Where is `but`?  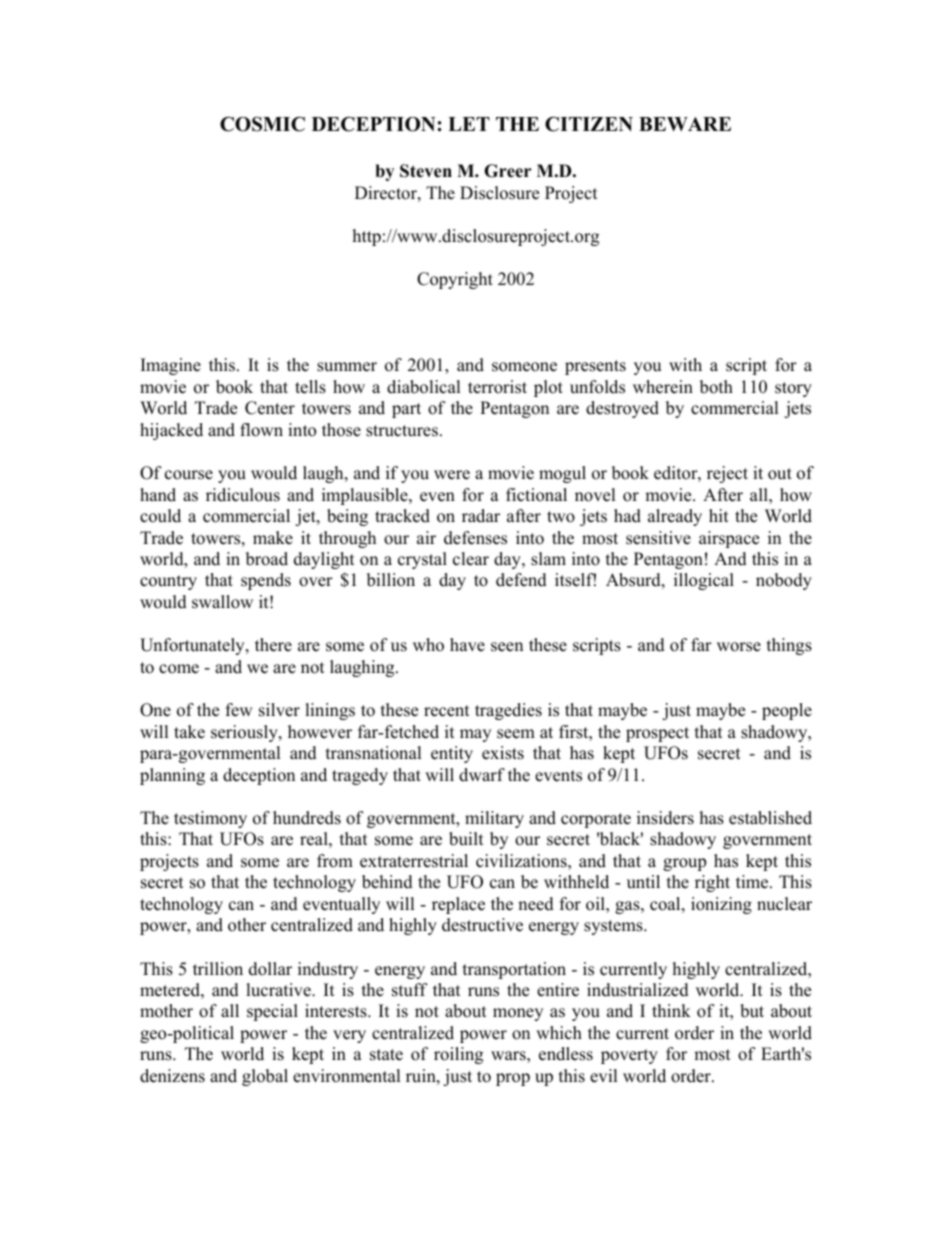 but is located at coordinates (752, 1011).
